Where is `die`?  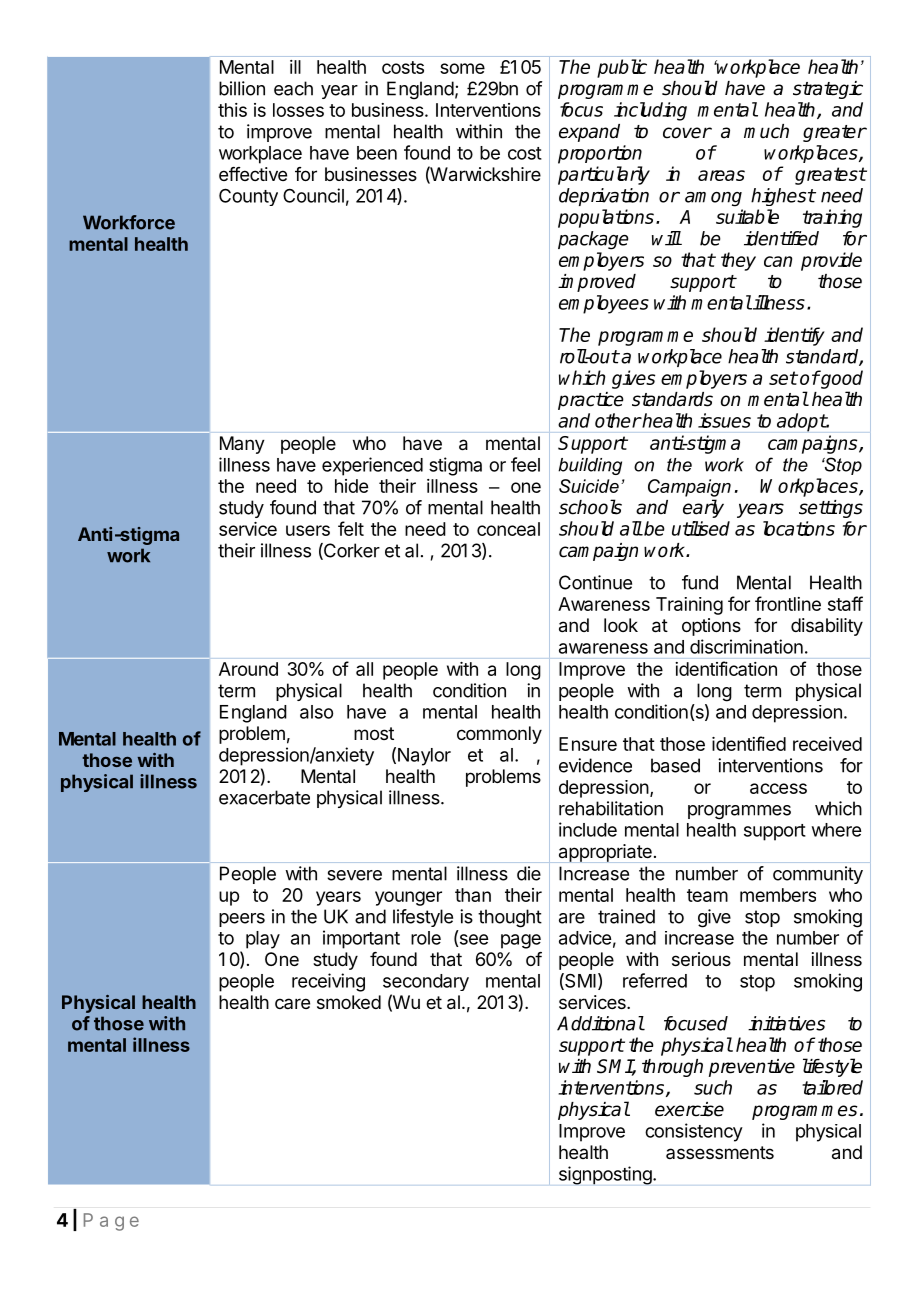 die is located at coordinates (529, 873).
